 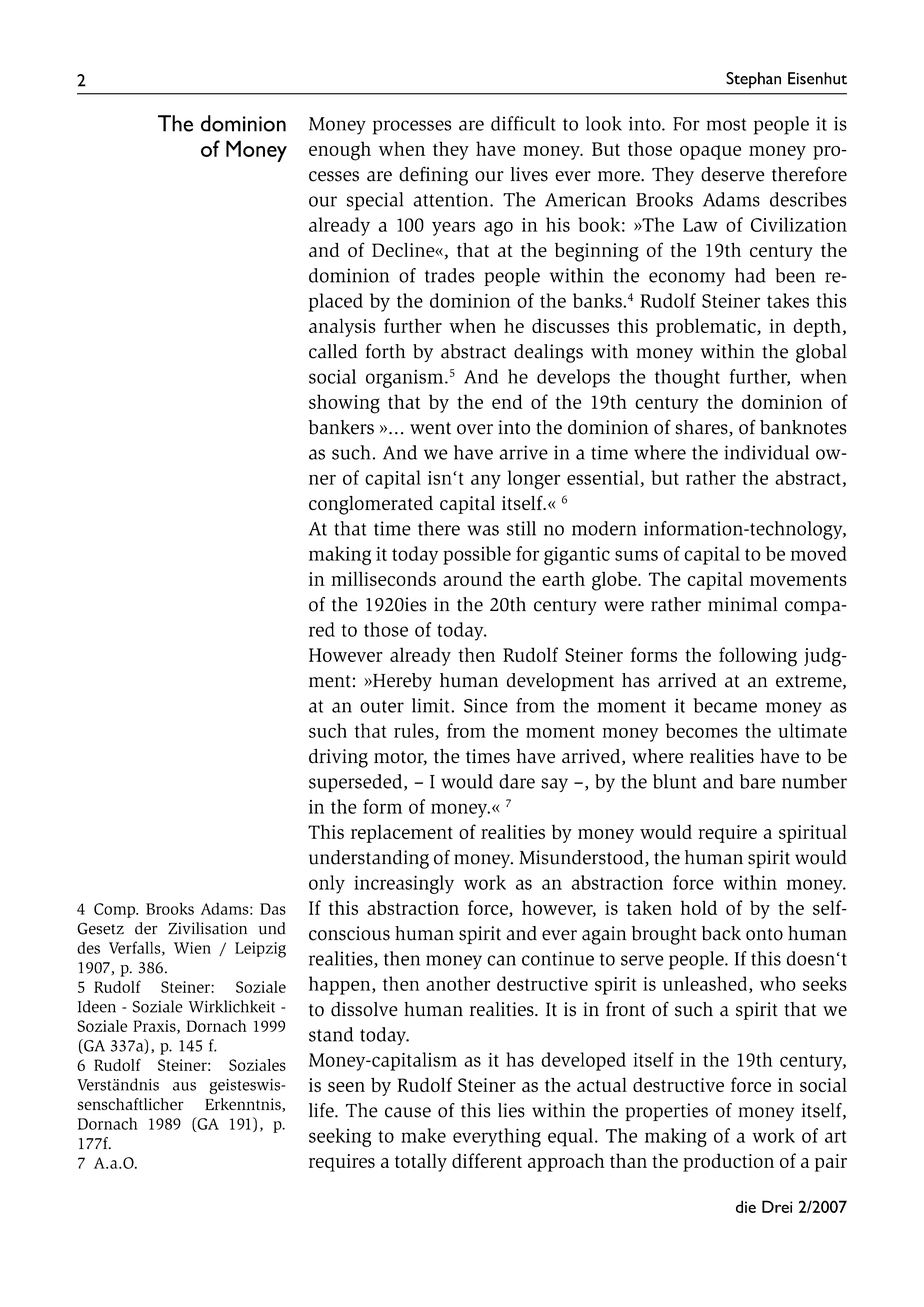 I want to click on outer, so click(x=382, y=706).
